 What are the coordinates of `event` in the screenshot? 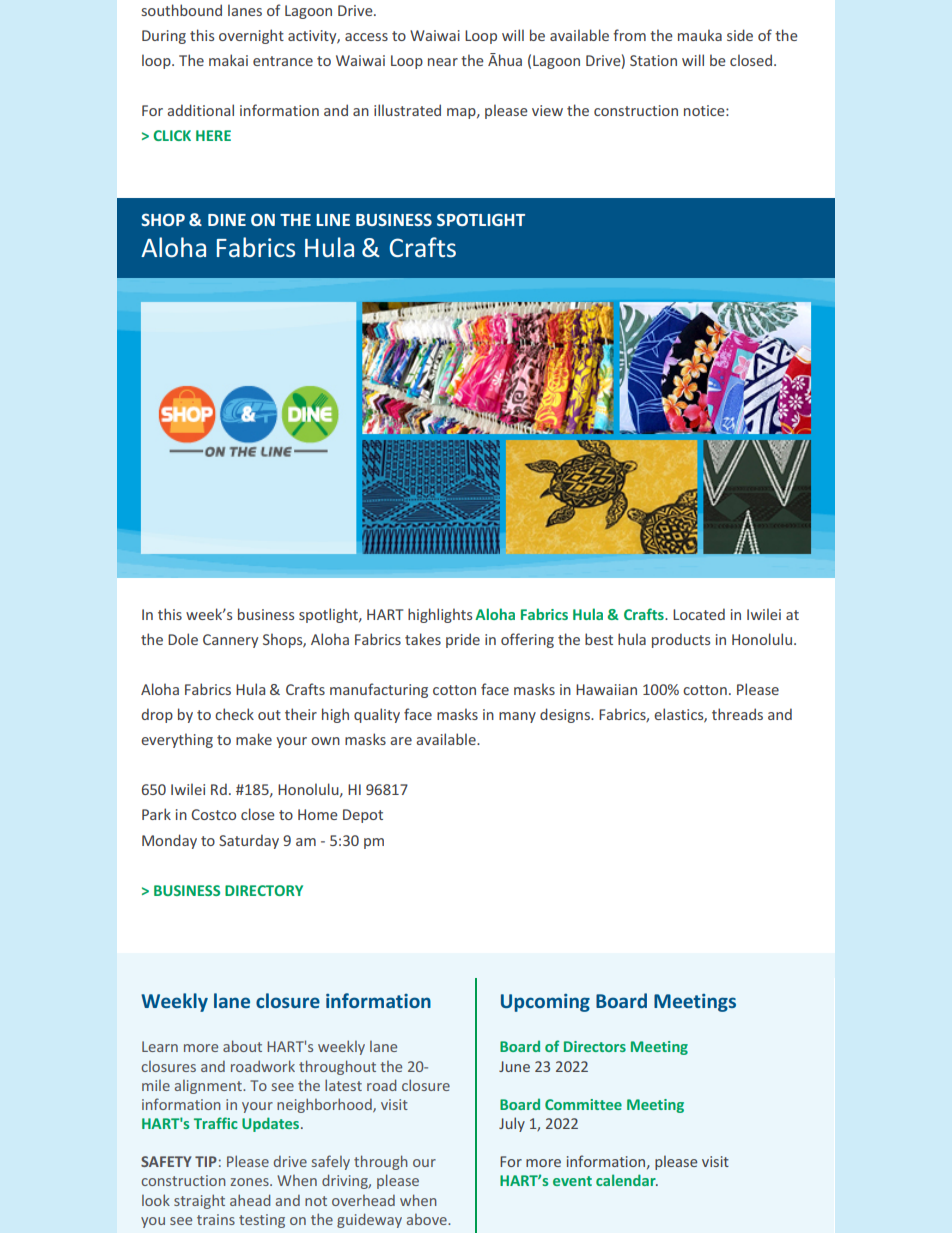 It's located at (572, 1181).
